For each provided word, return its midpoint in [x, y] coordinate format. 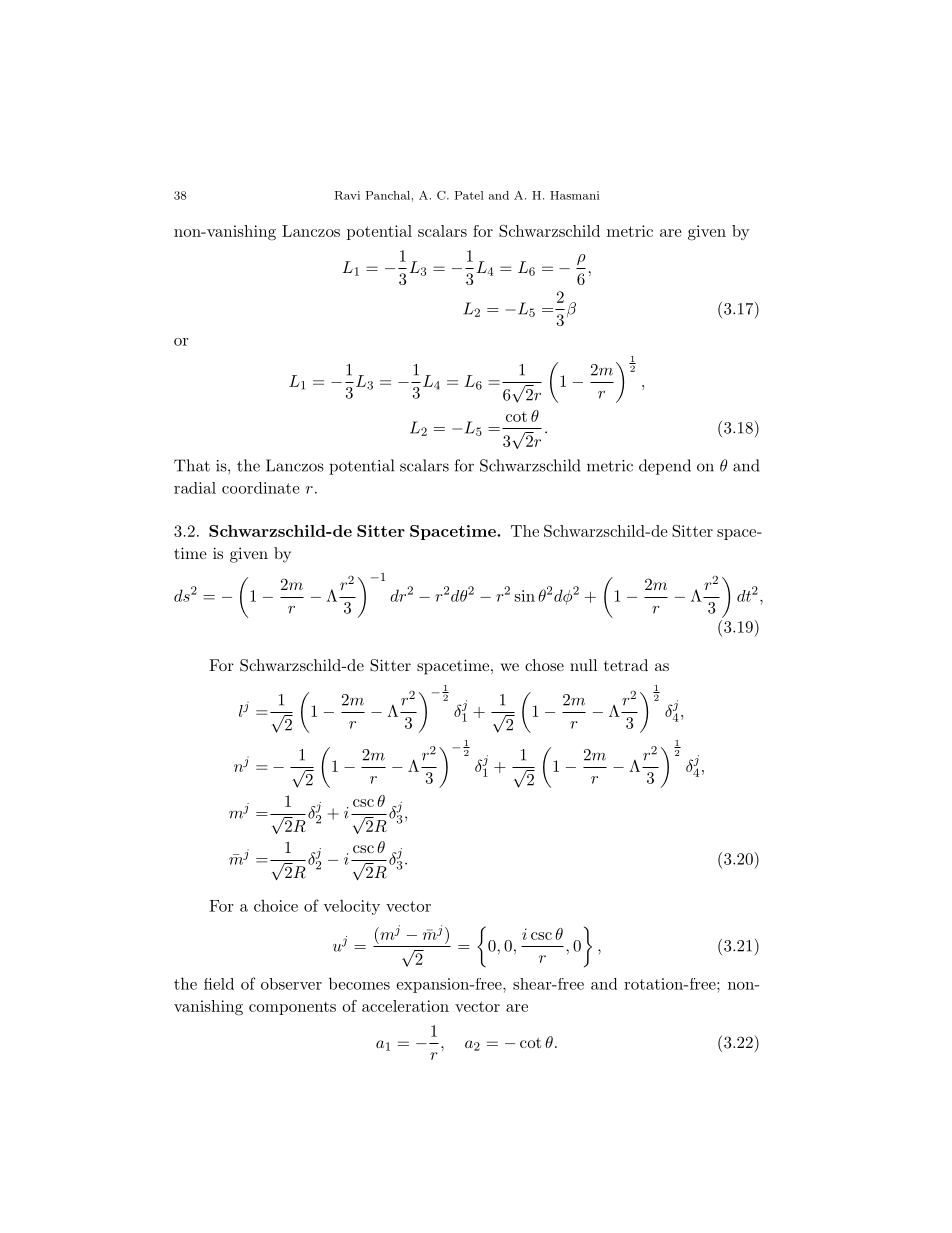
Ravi [347, 195]
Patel [469, 195]
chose [544, 665]
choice [276, 906]
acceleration [405, 1006]
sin [525, 596]
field [219, 984]
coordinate [260, 488]
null [583, 665]
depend [665, 467]
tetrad [626, 665]
